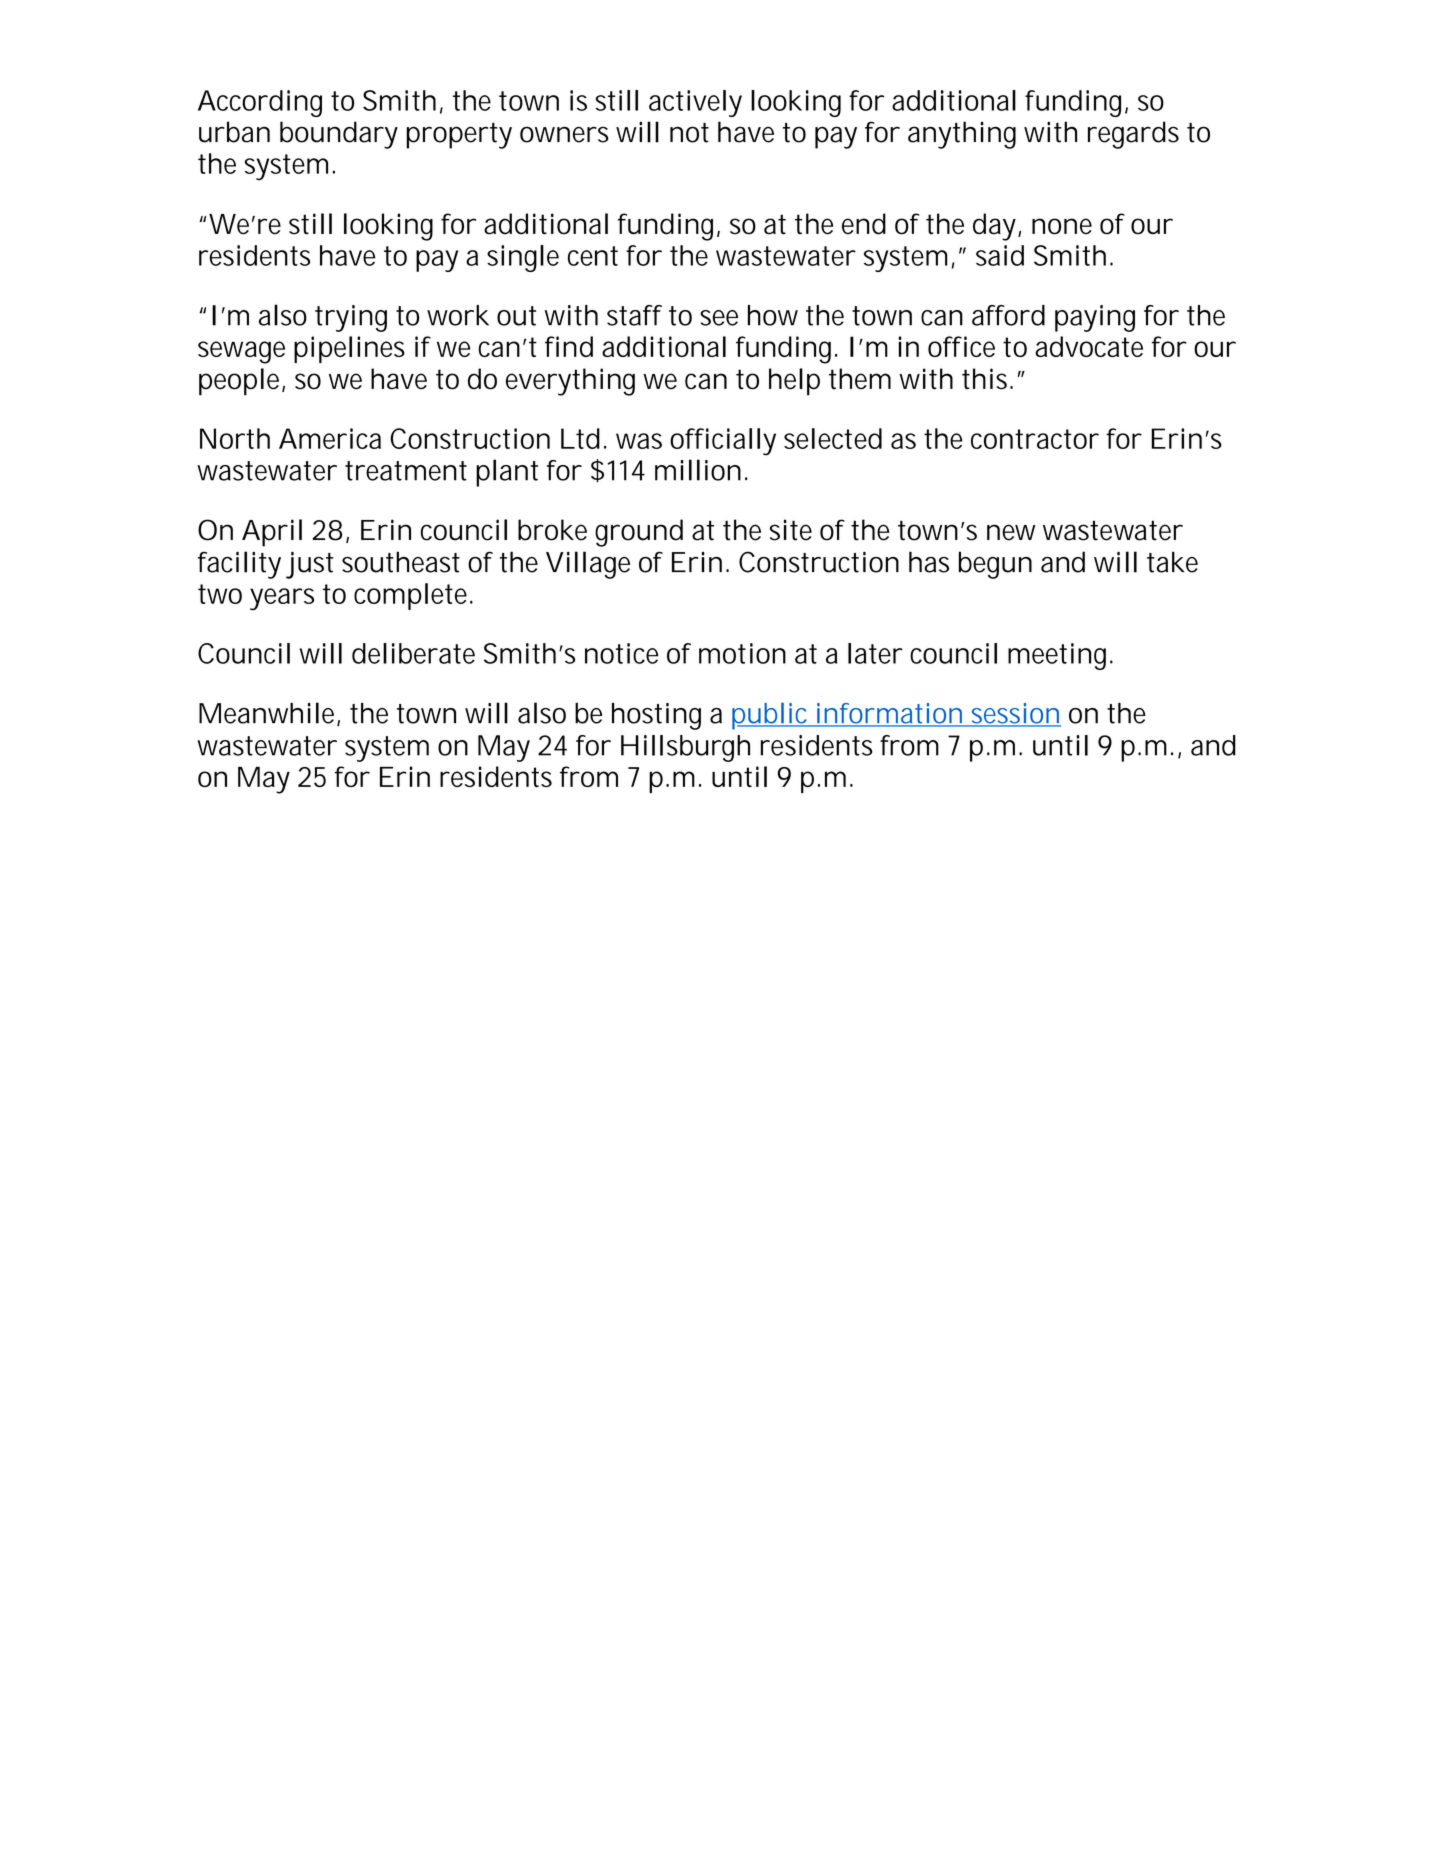  I want to click on April, so click(272, 533).
